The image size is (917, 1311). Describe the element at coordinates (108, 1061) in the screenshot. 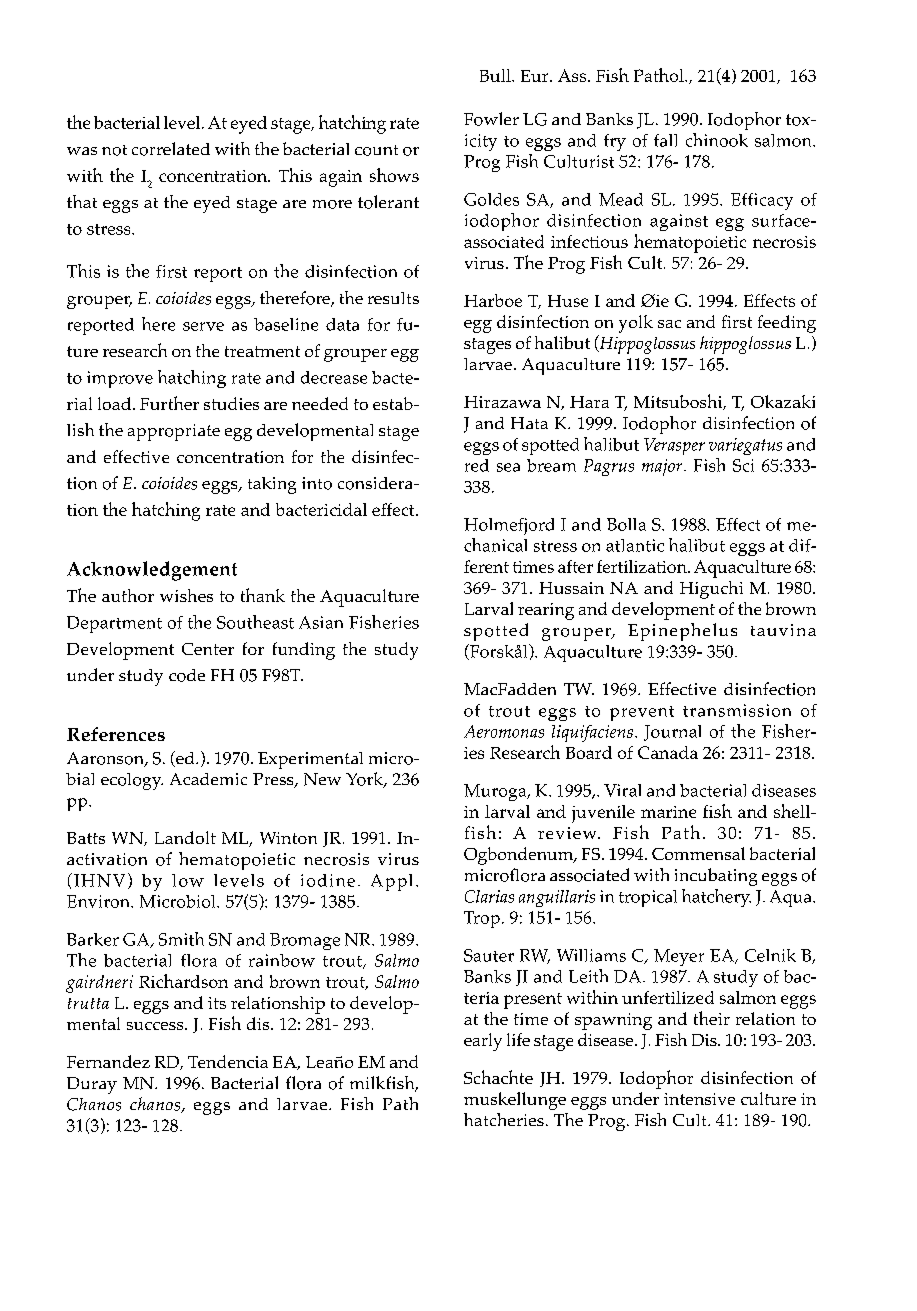

I see `Fernandez` at that location.
